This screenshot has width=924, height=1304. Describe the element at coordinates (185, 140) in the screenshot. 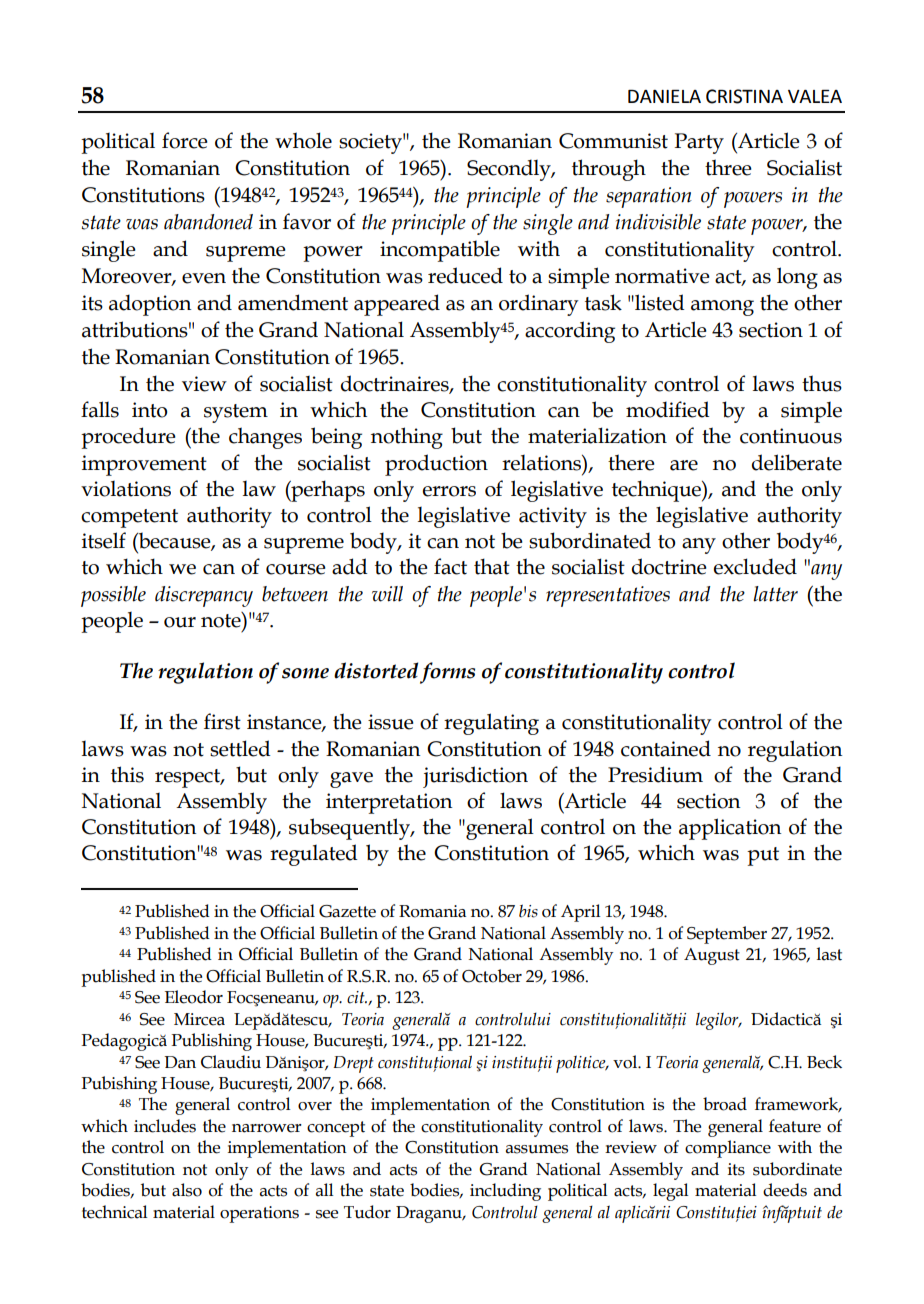

I see `force` at that location.
